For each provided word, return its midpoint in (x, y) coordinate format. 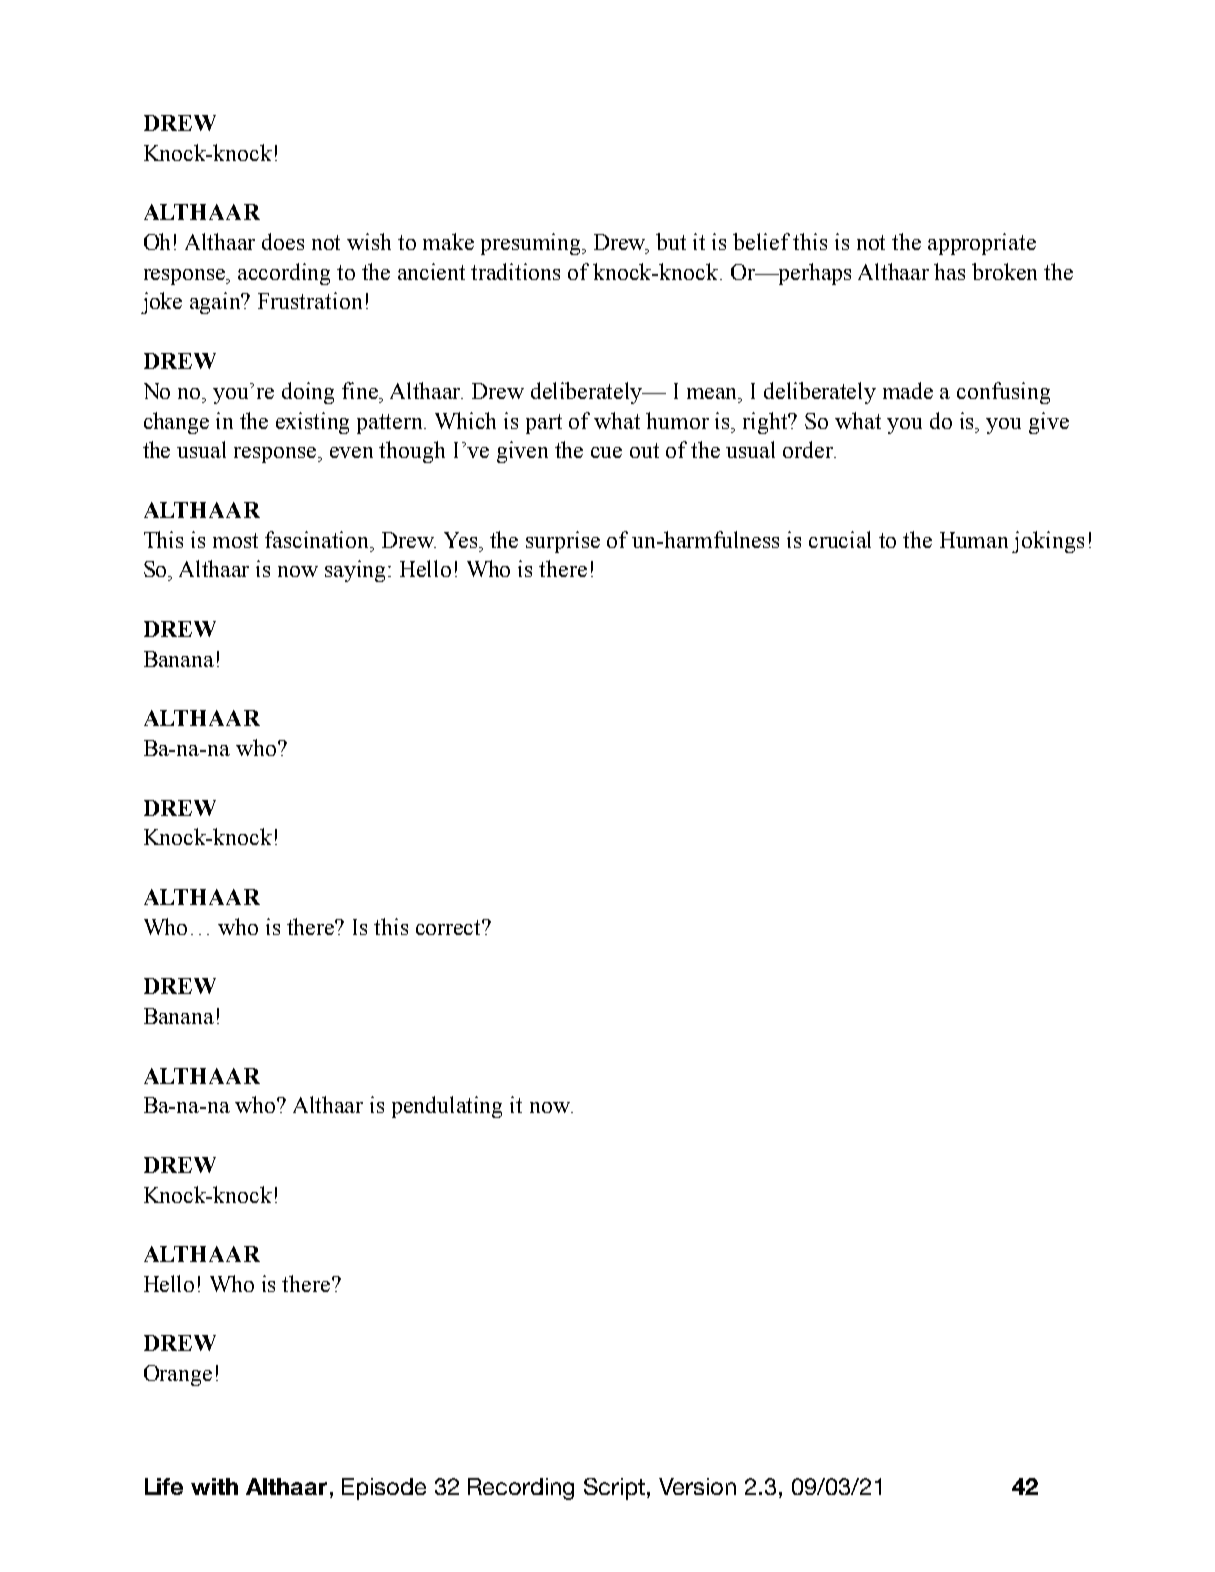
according (284, 274)
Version (697, 1486)
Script (616, 1489)
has (949, 271)
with (214, 1486)
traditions (515, 271)
